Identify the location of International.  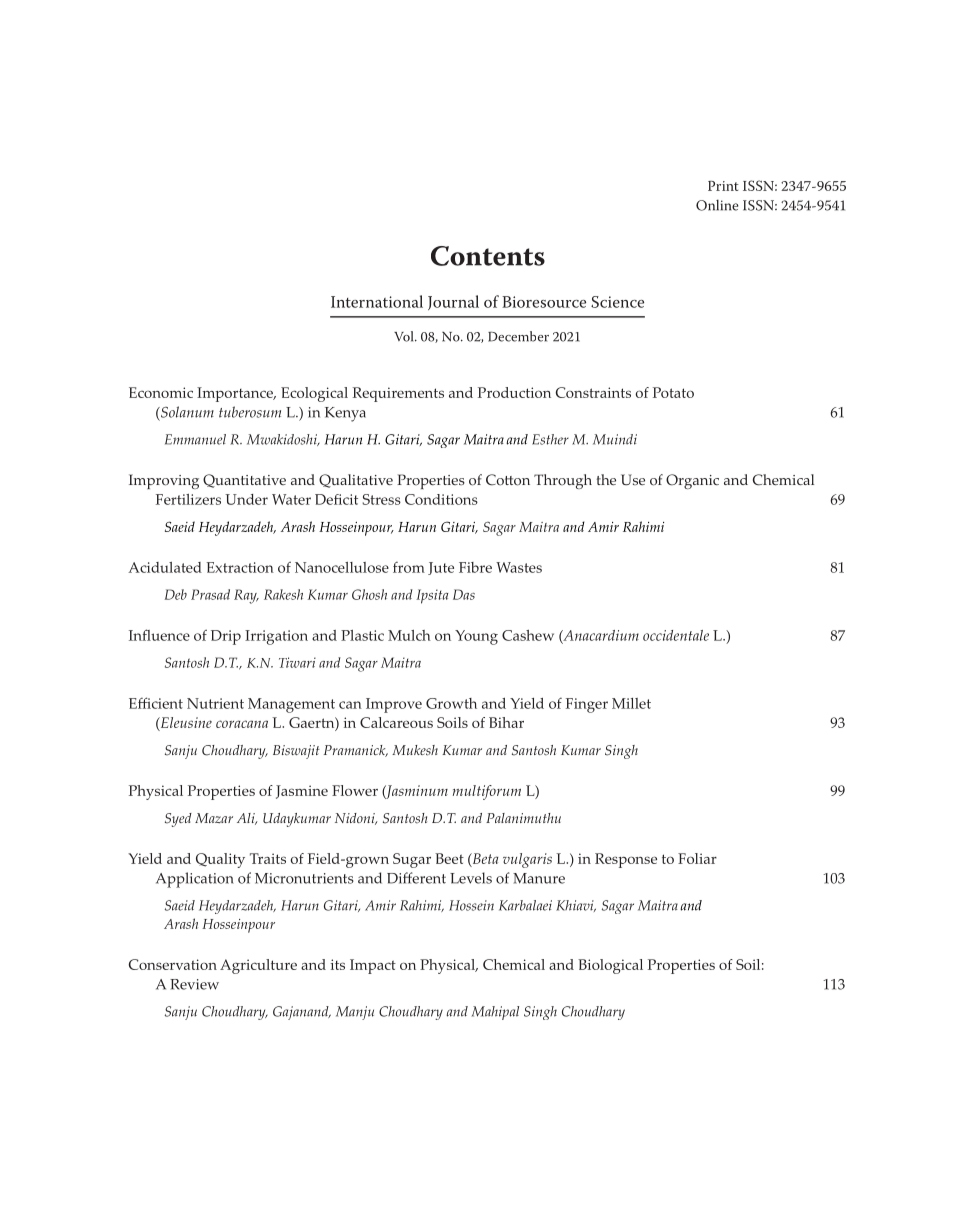
(377, 301).
